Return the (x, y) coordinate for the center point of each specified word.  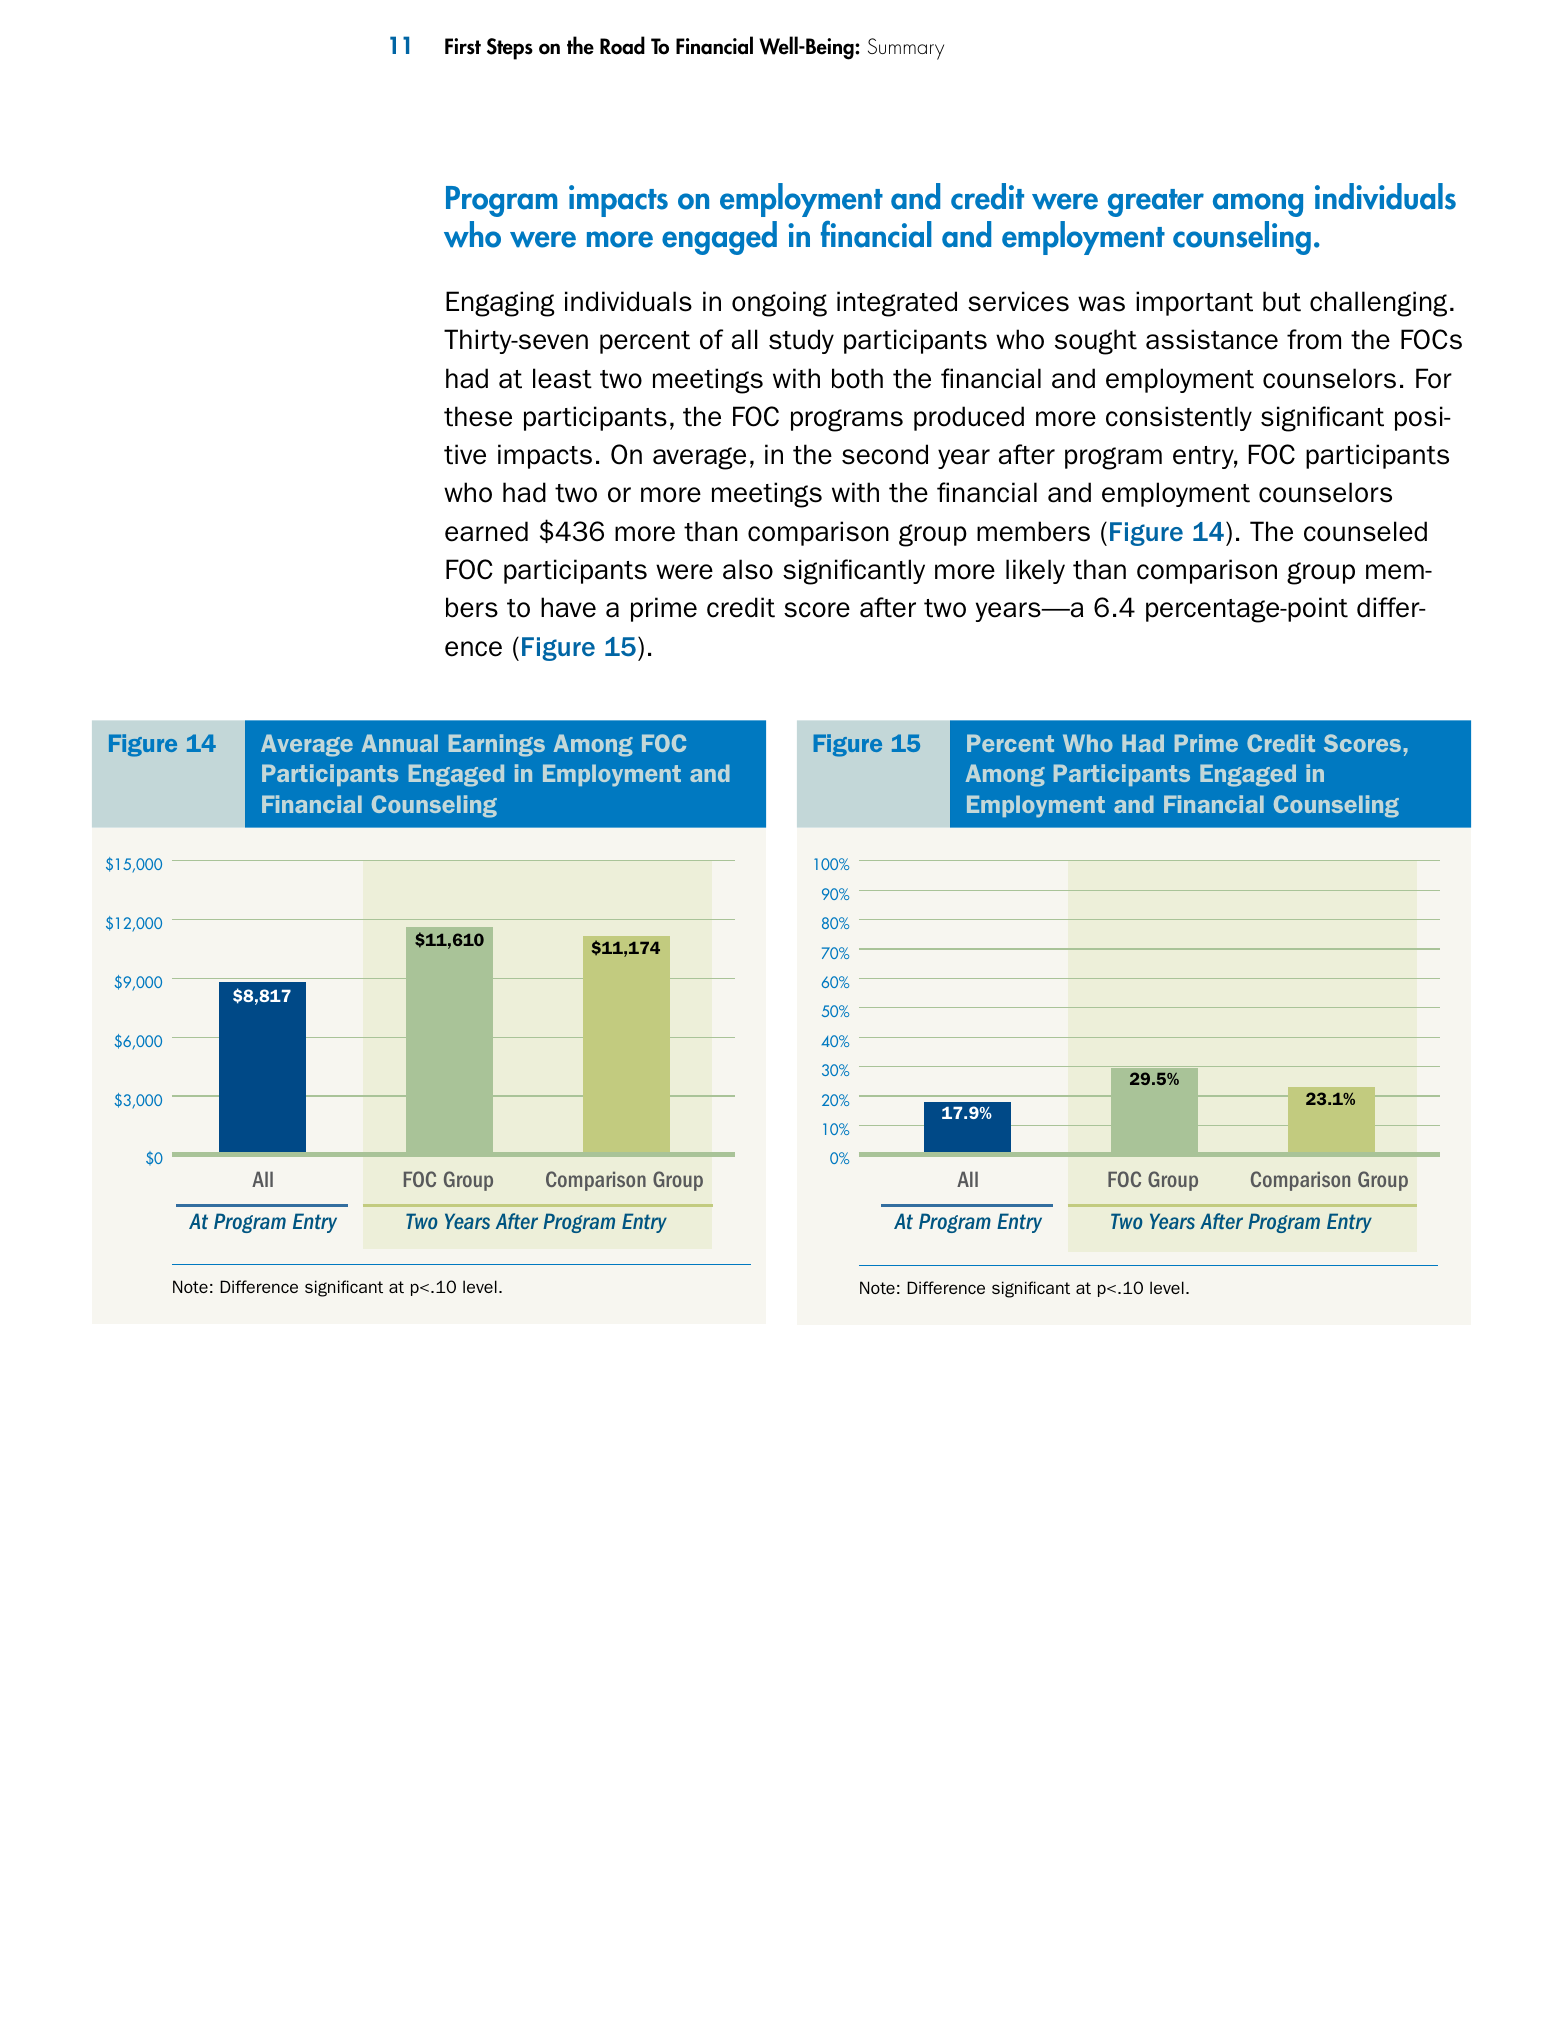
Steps (510, 49)
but (1282, 301)
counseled (1365, 531)
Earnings (497, 745)
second (885, 454)
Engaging (500, 304)
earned (486, 531)
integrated (897, 304)
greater (1156, 203)
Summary (906, 49)
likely (1035, 571)
